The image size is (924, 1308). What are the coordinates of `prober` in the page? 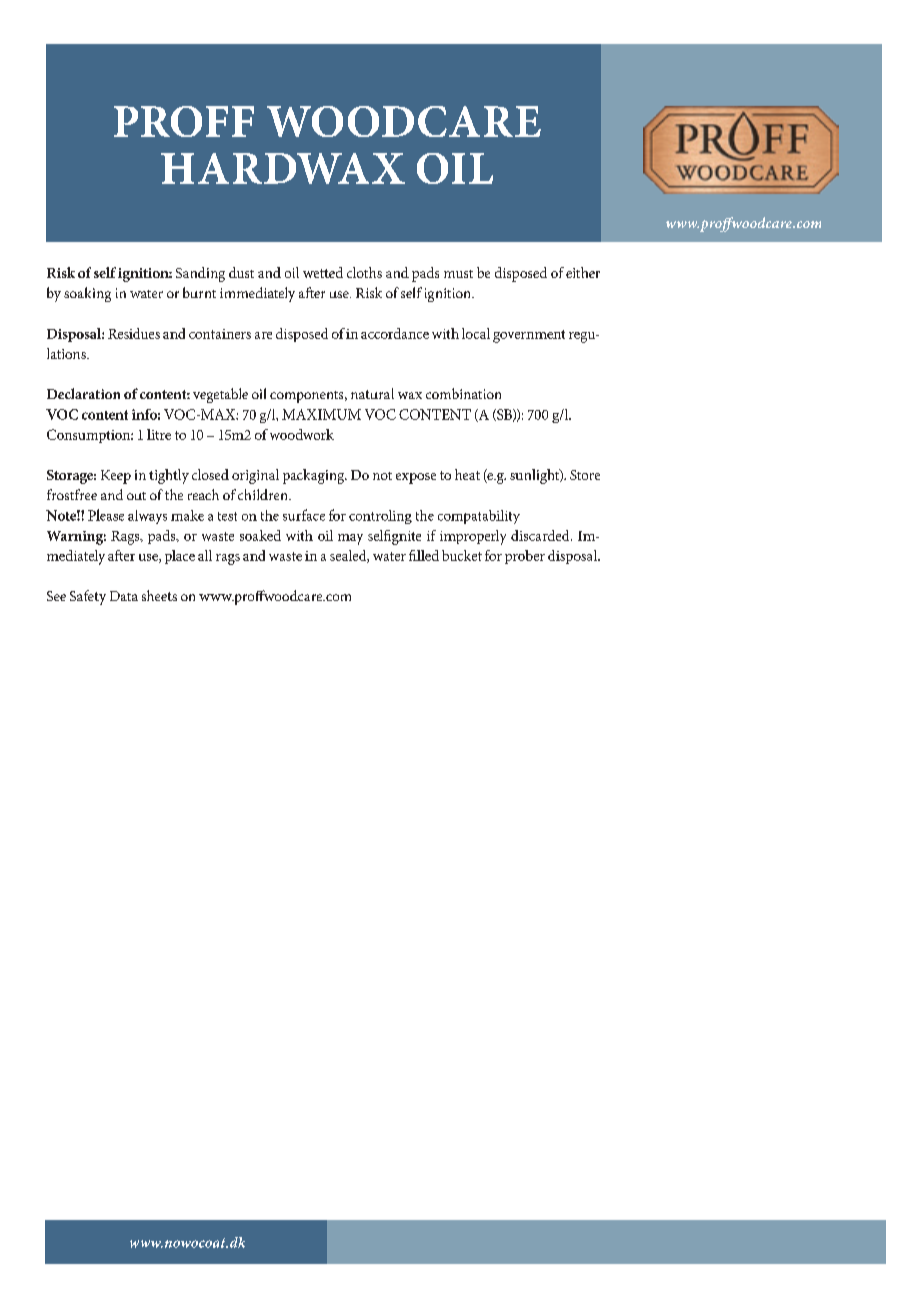 It's located at (525, 557).
